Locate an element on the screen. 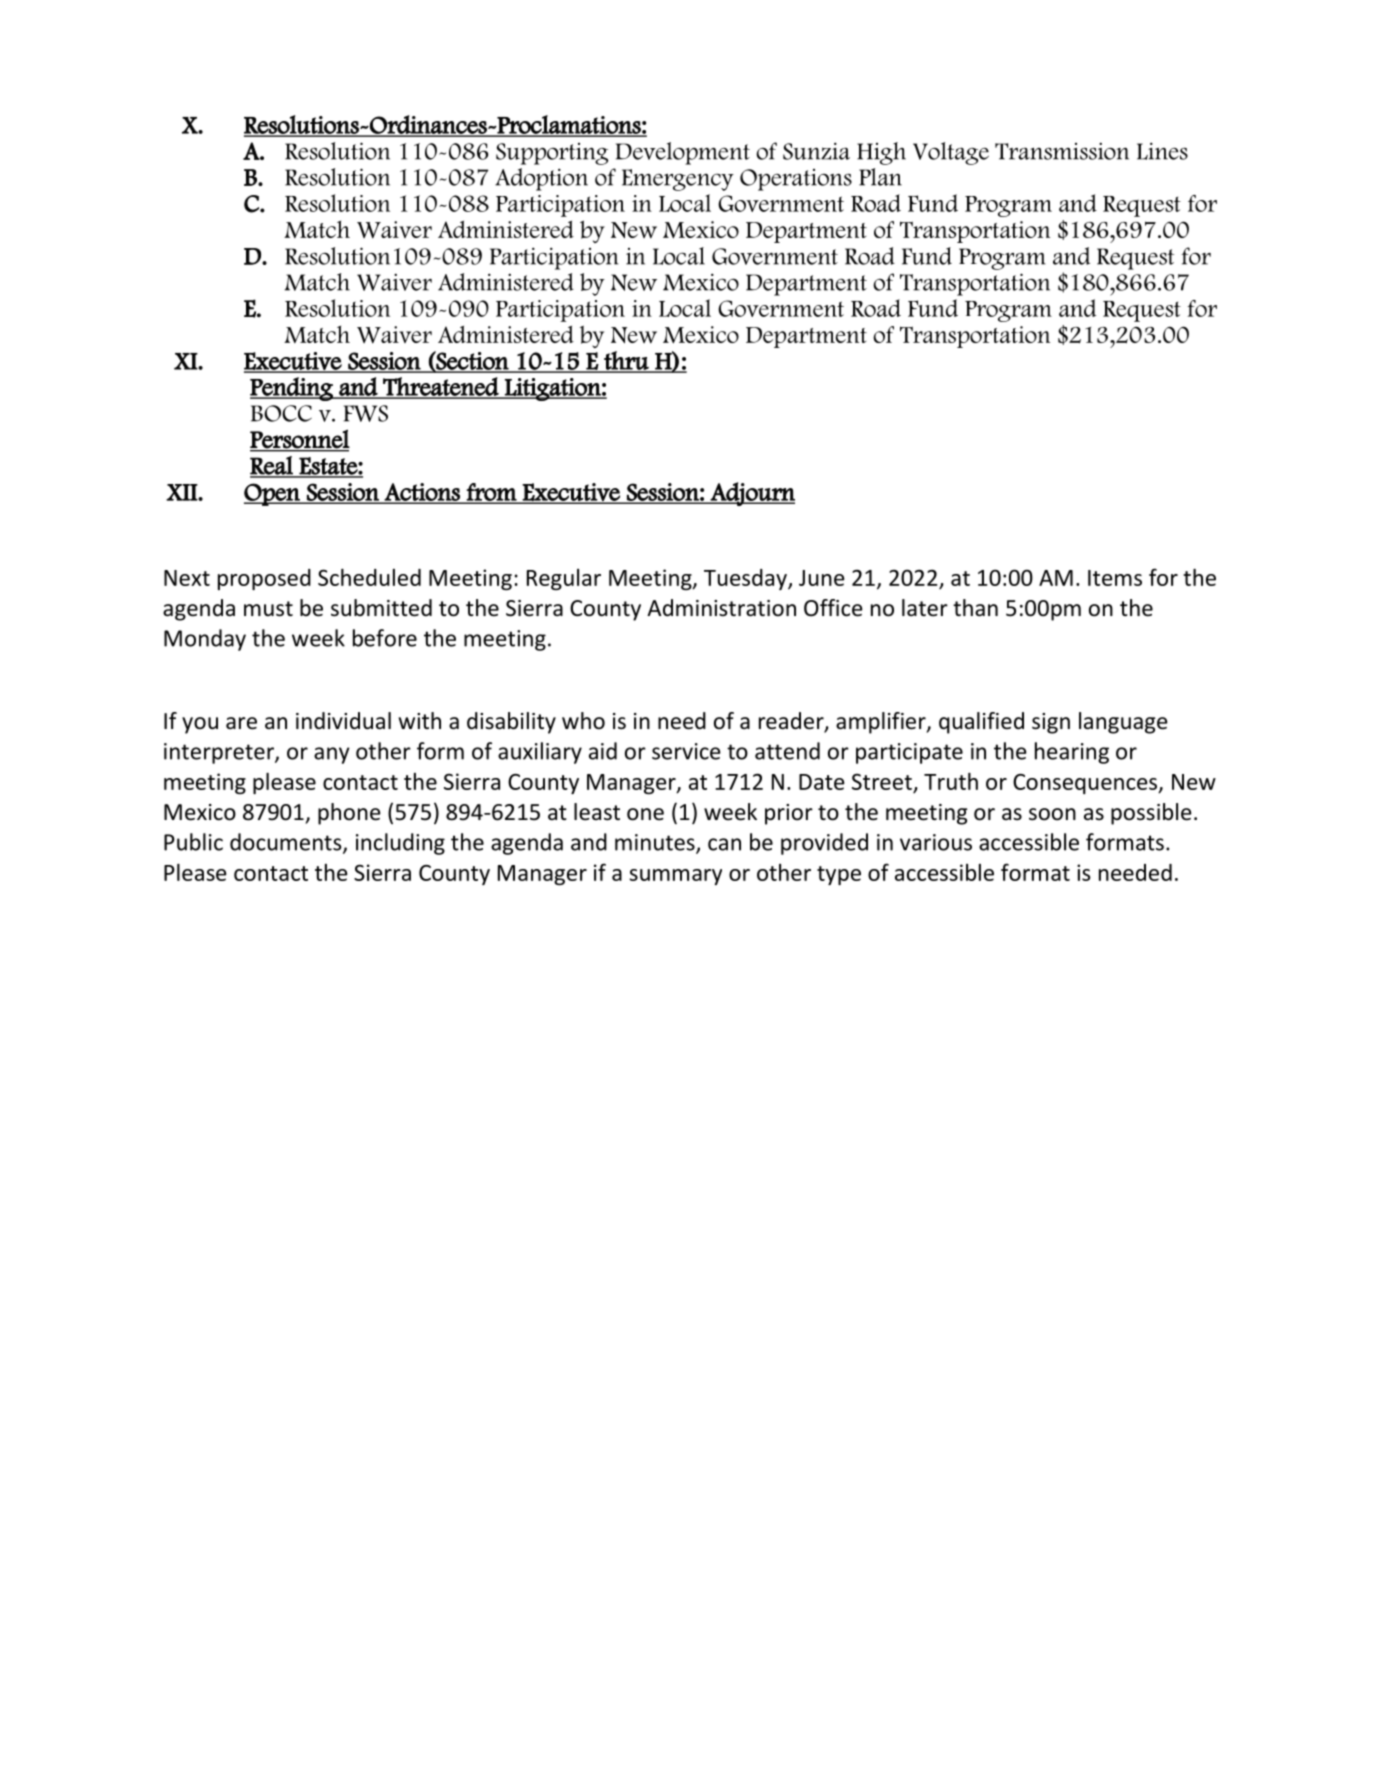  Emergency is located at coordinates (678, 180).
